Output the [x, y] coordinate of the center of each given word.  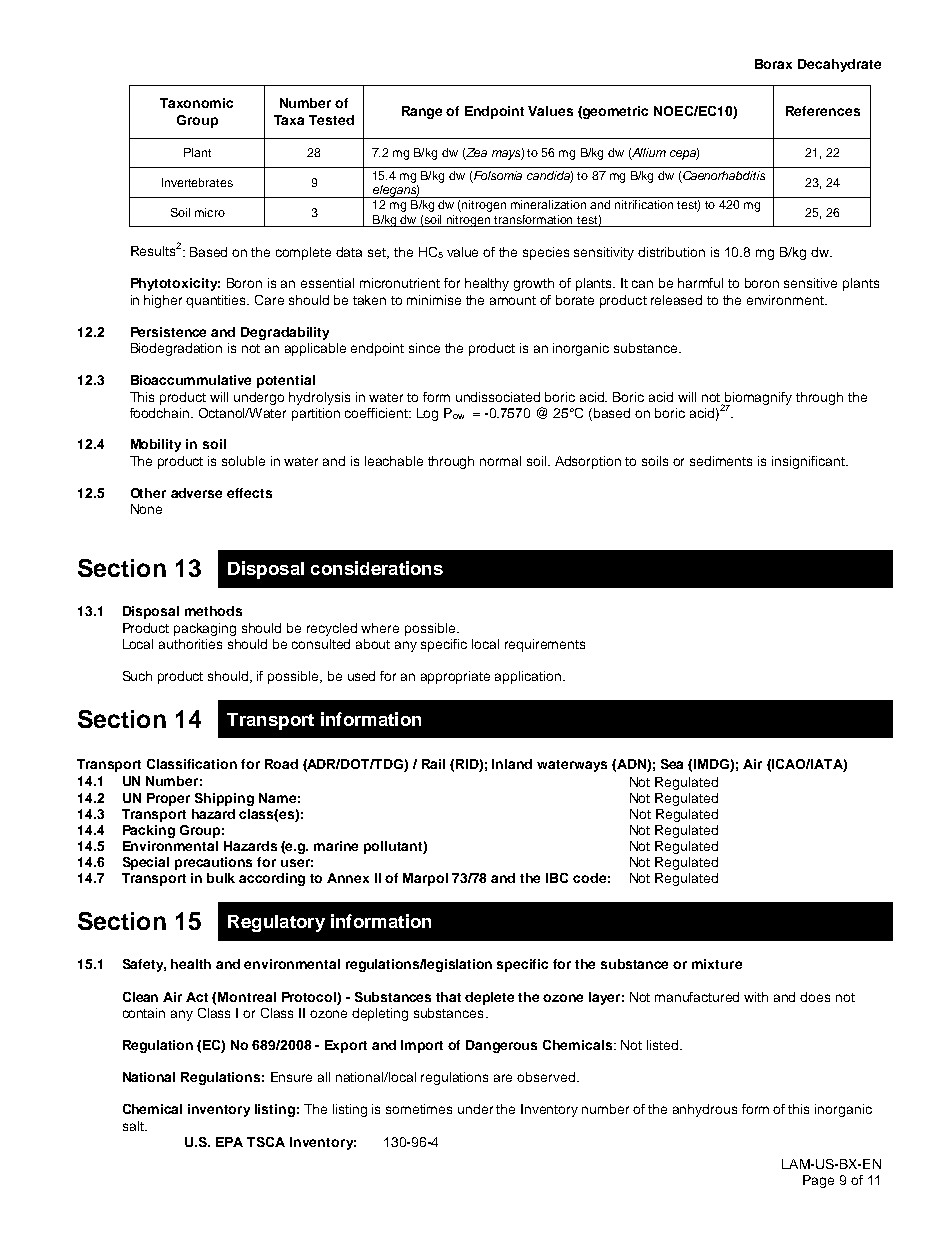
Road [281, 764]
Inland [512, 764]
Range [422, 112]
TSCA [266, 1142]
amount [513, 300]
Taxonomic [196, 103]
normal [500, 461]
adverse [196, 493]
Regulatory [276, 923]
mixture [717, 964]
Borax [773, 64]
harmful [700, 283]
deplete [489, 998]
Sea [672, 764]
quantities [217, 301]
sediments [721, 461]
